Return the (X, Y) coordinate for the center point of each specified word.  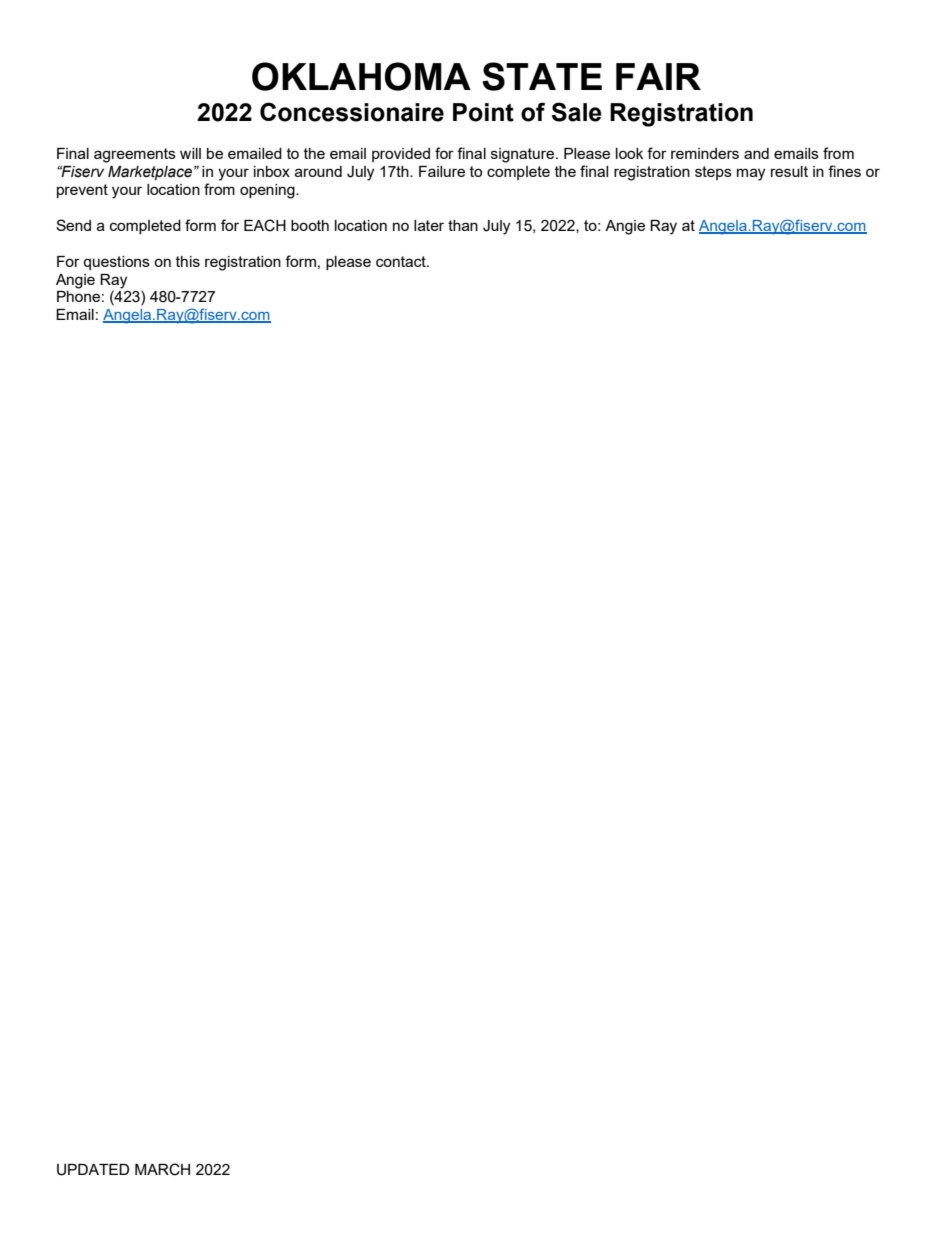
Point (483, 112)
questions (116, 263)
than (463, 225)
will (190, 153)
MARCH (162, 1169)
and (756, 153)
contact (402, 261)
